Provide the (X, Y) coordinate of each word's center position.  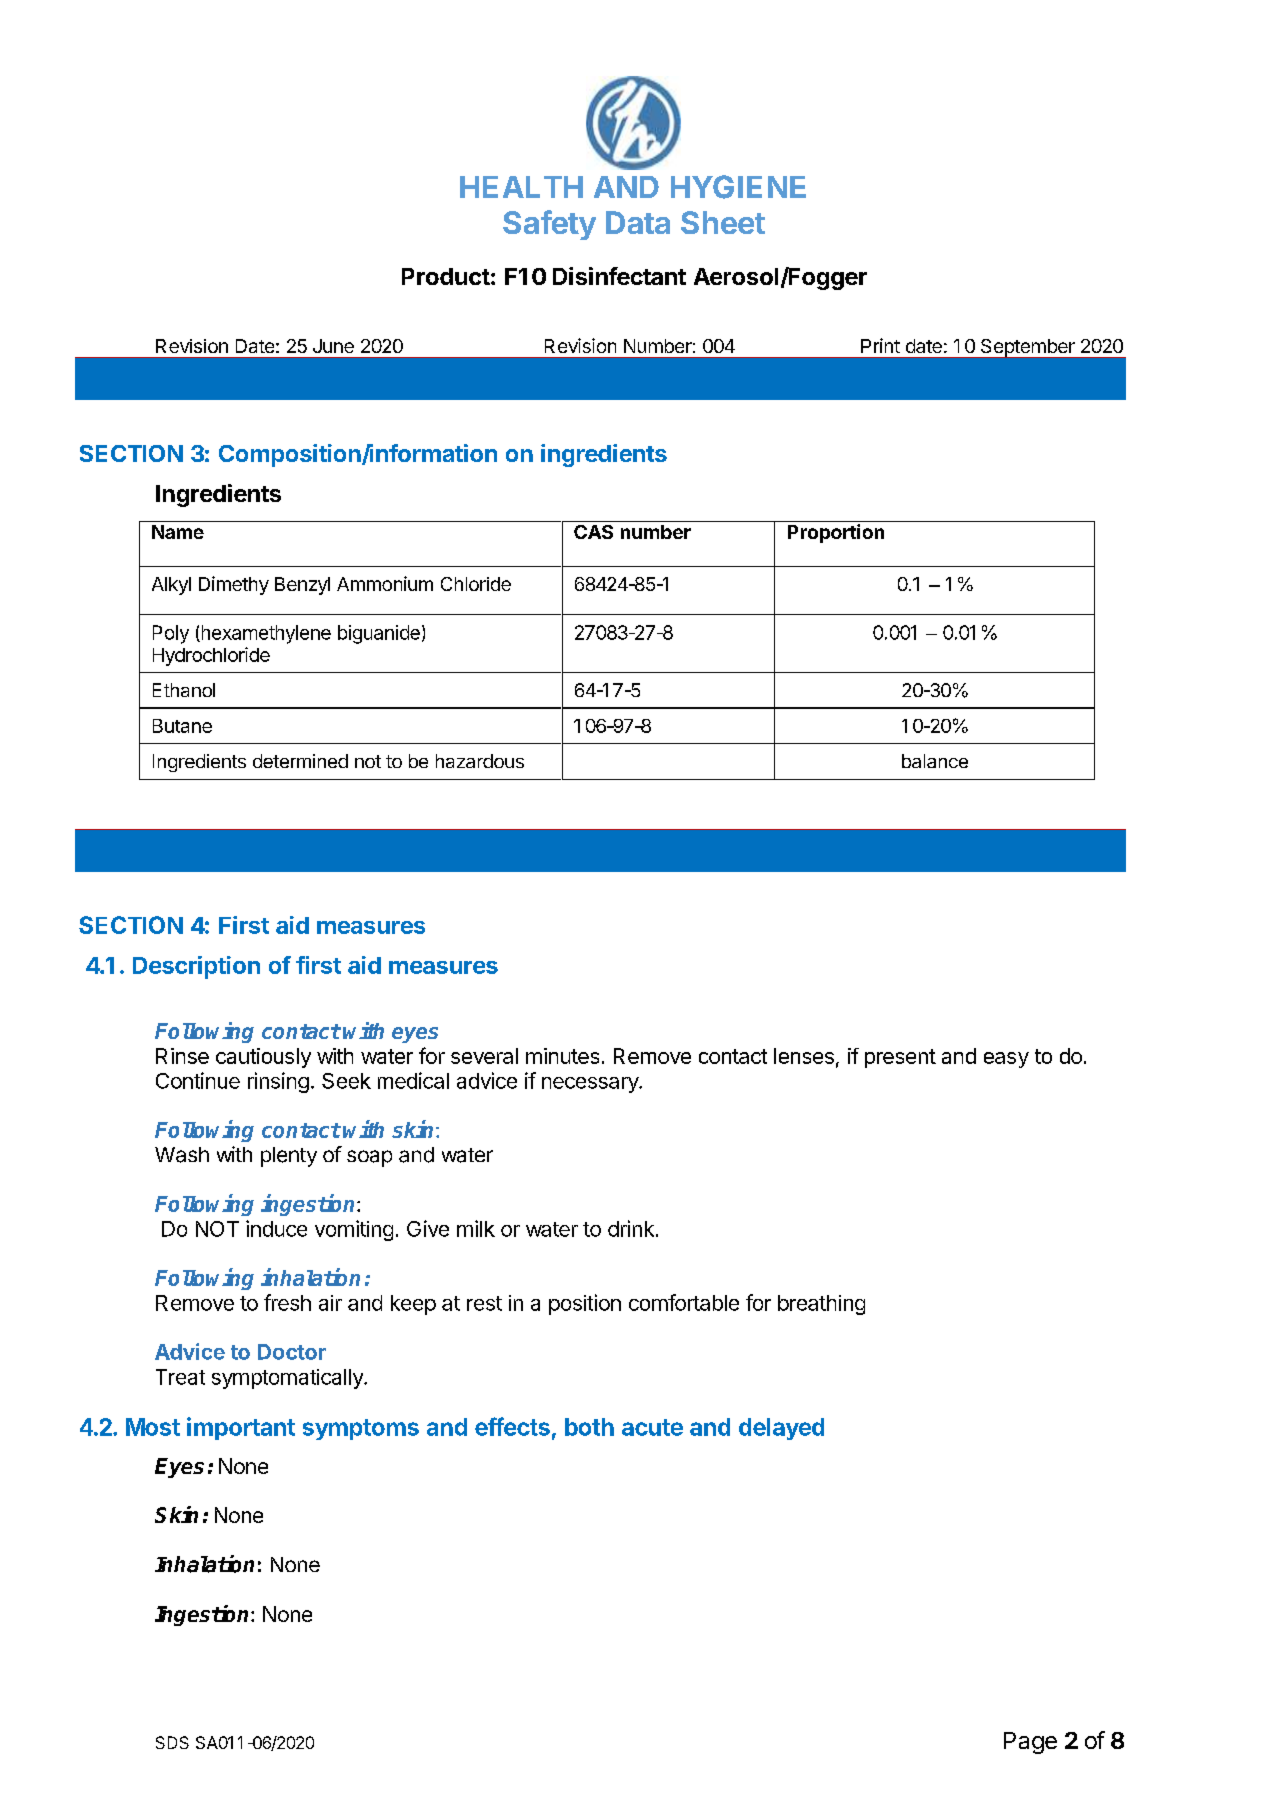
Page (1030, 1743)
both (589, 1427)
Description (196, 967)
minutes (562, 1056)
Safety (549, 225)
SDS (172, 1742)
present (900, 1058)
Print (880, 345)
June (333, 346)
